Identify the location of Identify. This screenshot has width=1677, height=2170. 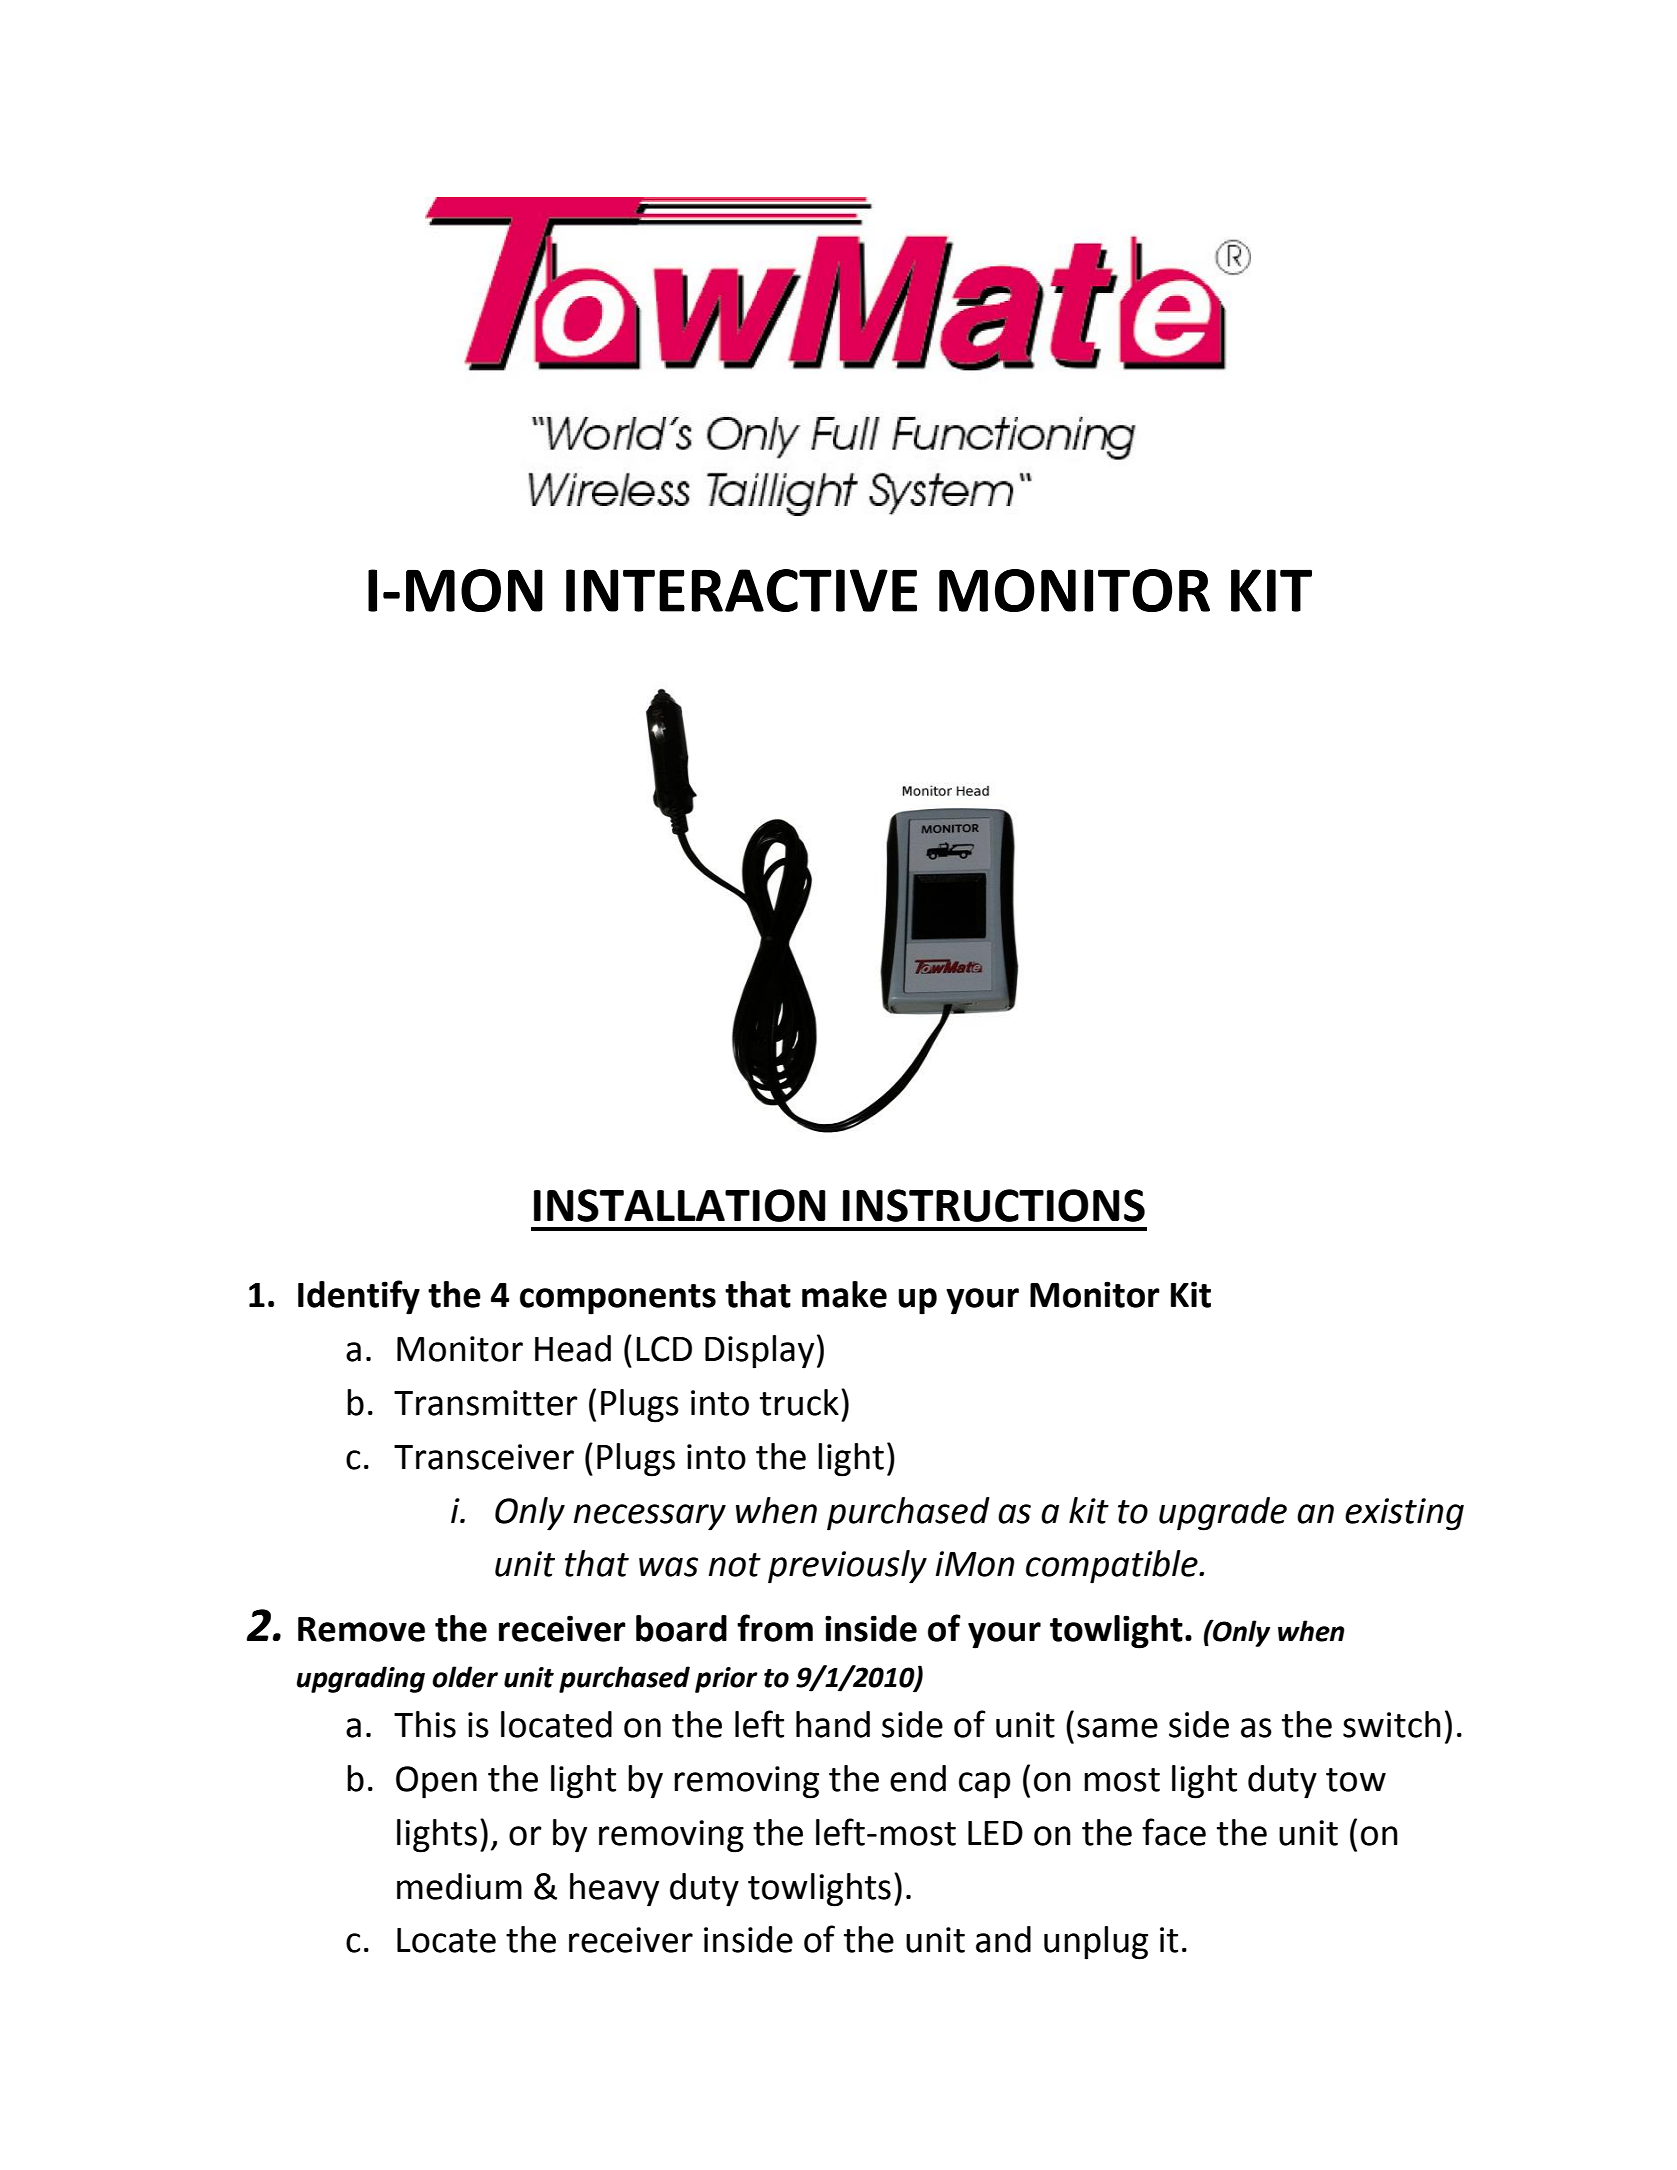
(359, 1297).
